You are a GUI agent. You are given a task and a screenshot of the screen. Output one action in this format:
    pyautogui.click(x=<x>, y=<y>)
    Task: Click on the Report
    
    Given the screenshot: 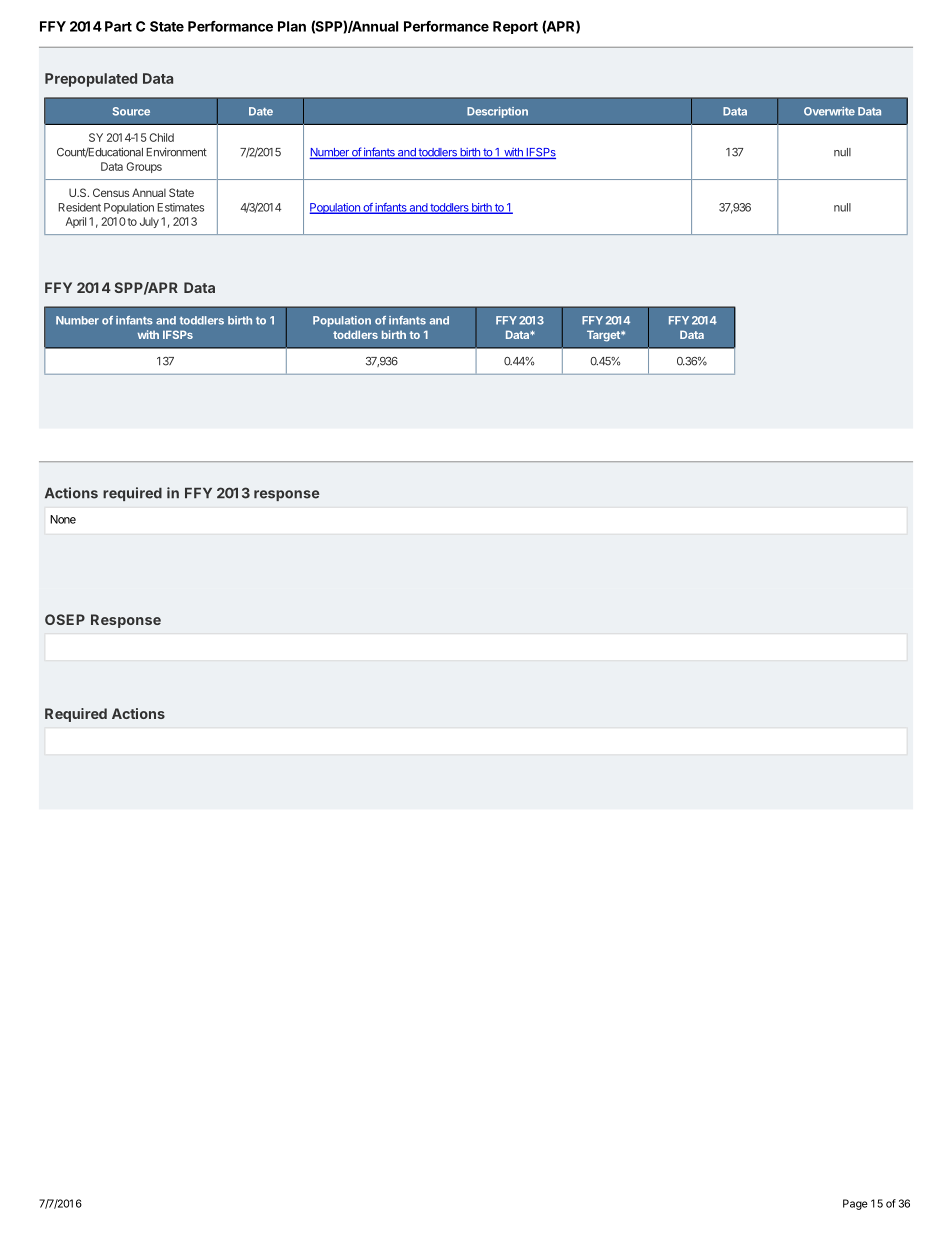 What is the action you would take?
    pyautogui.click(x=515, y=27)
